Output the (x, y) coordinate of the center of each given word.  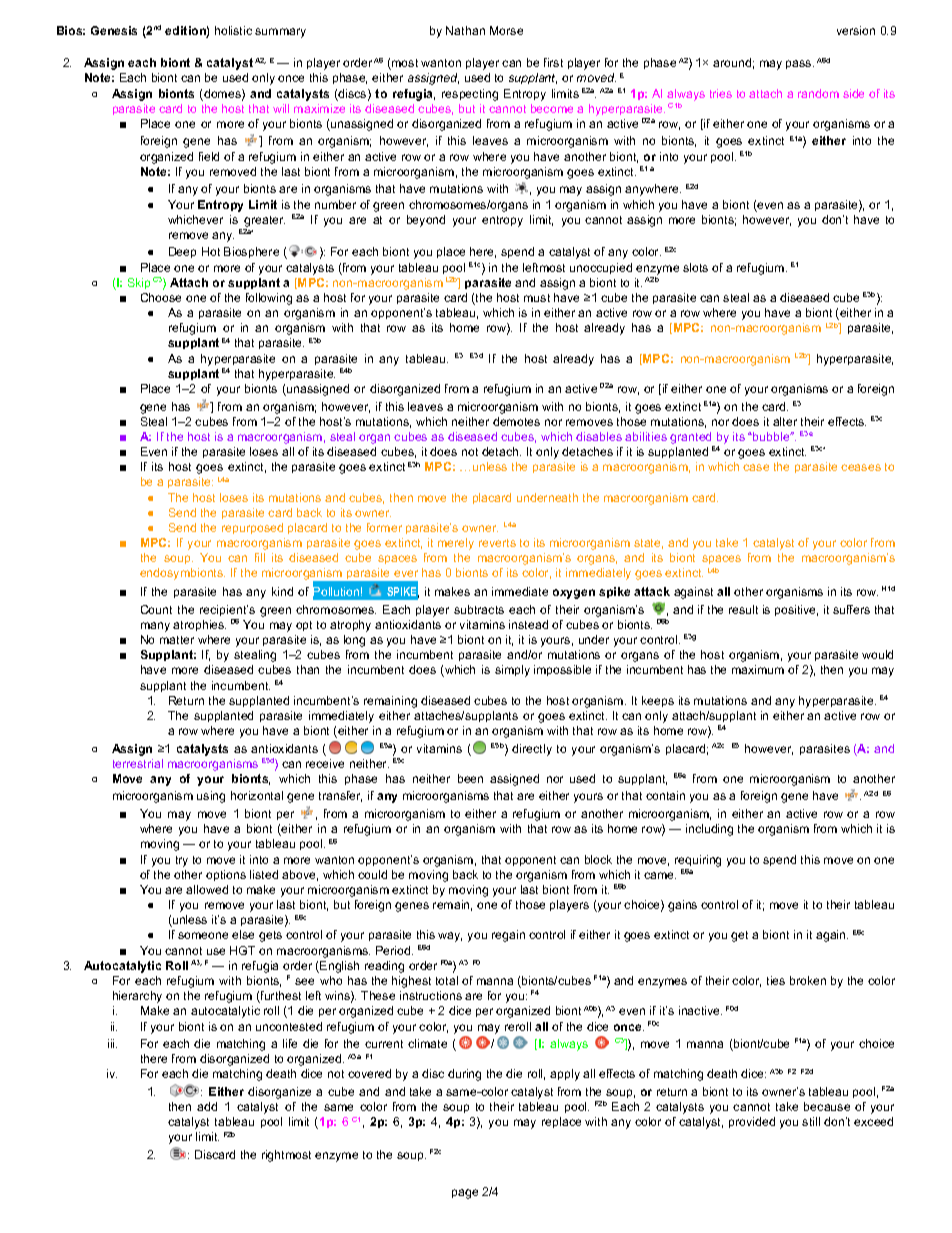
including (709, 830)
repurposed (252, 528)
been (470, 778)
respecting (470, 95)
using (211, 797)
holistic (233, 30)
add (207, 1106)
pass (800, 64)
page (465, 1194)
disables (599, 436)
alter (785, 421)
